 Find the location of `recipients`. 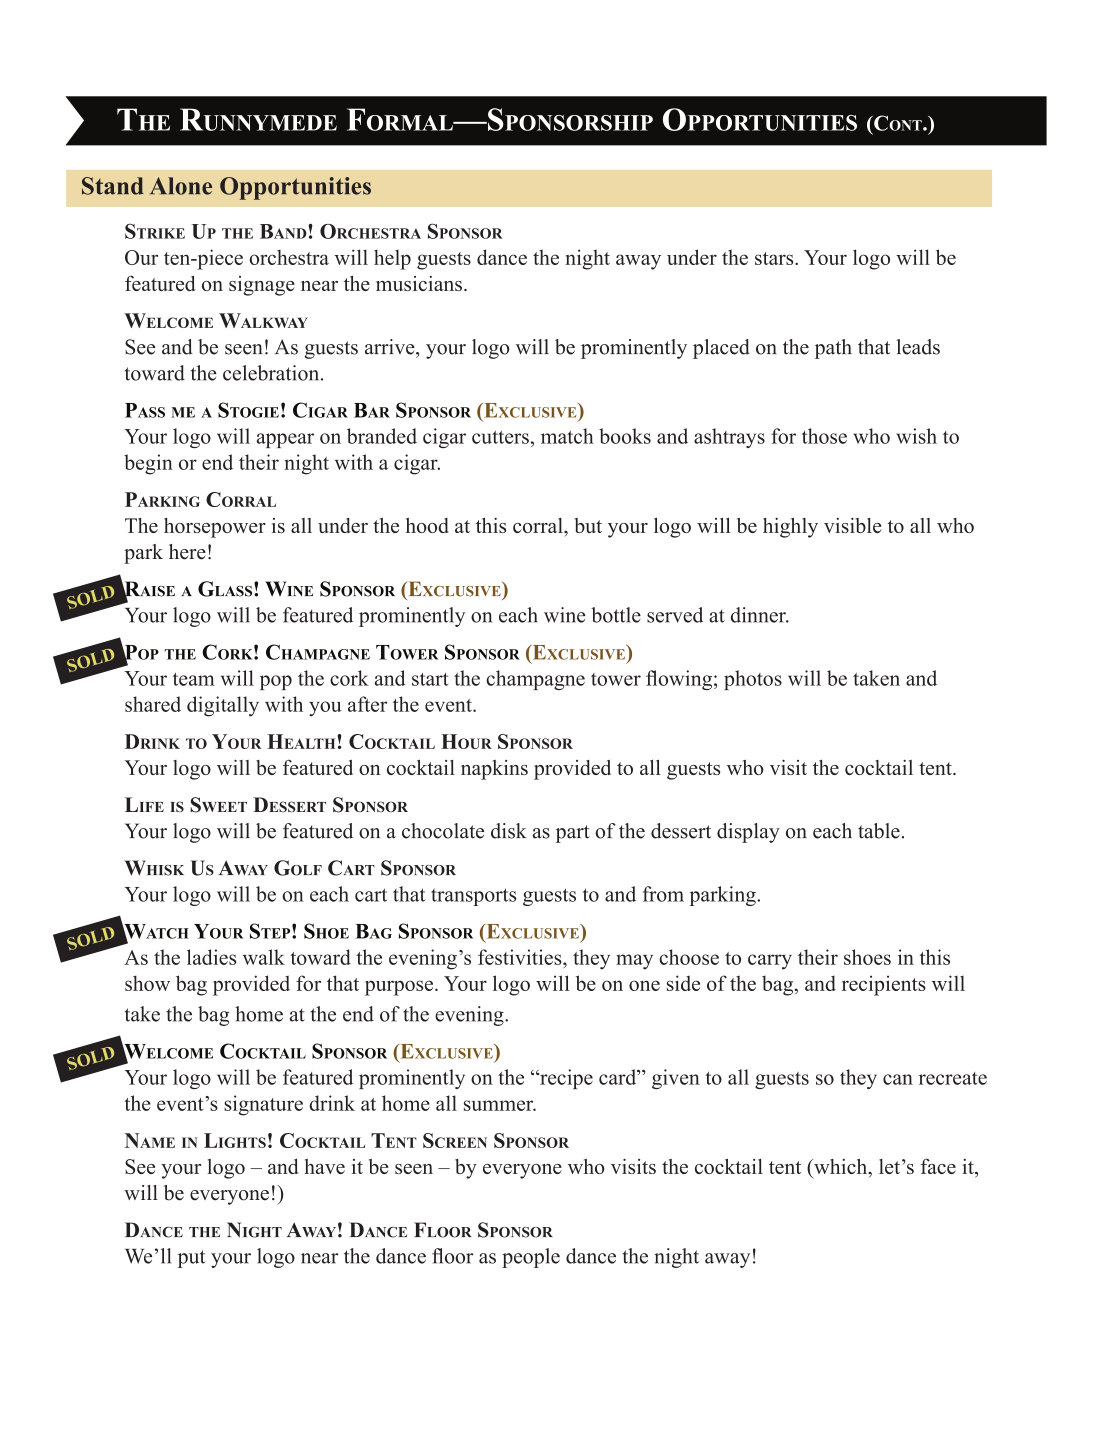

recipients is located at coordinates (884, 985).
